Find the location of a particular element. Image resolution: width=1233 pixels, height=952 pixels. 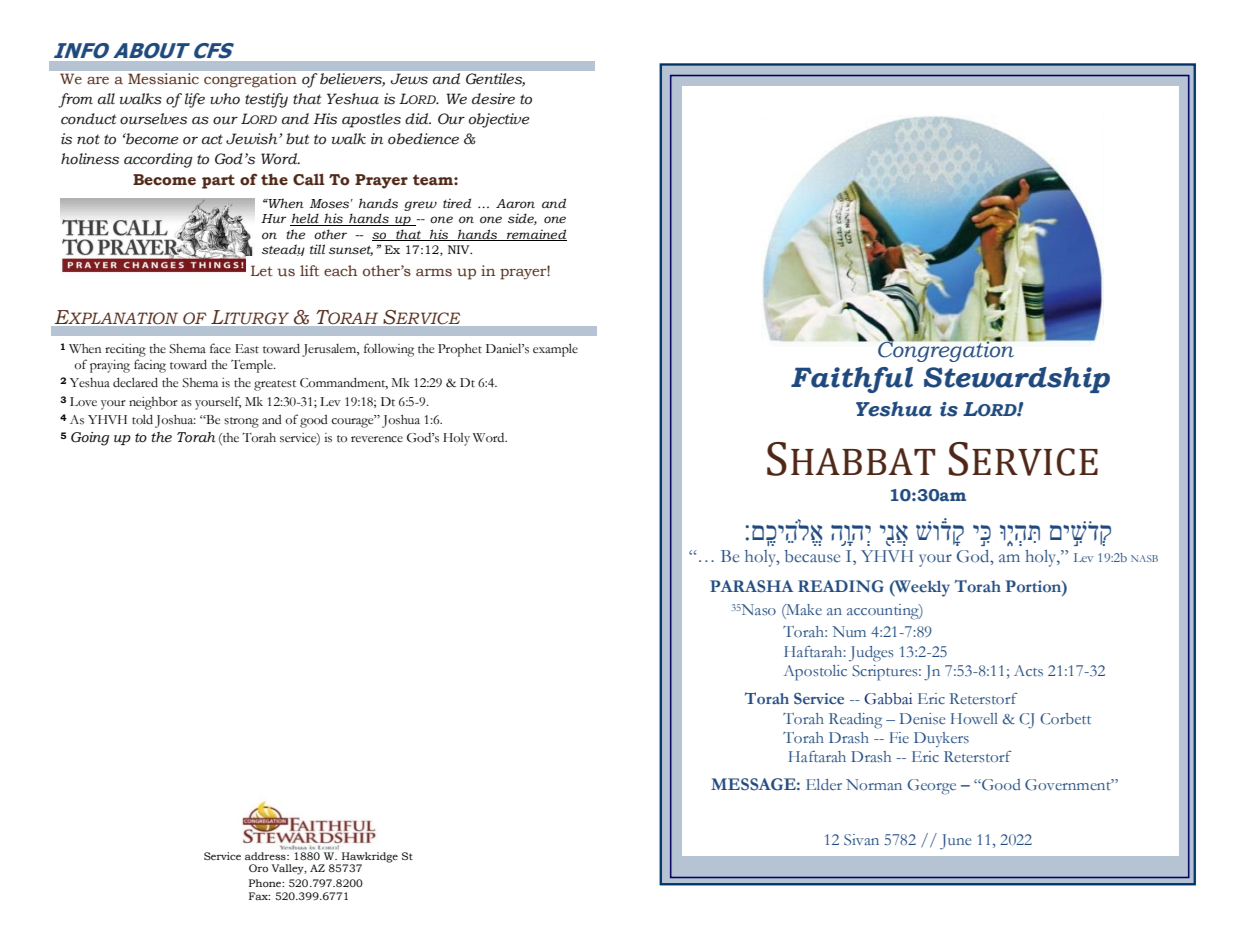

Let is located at coordinates (262, 271).
